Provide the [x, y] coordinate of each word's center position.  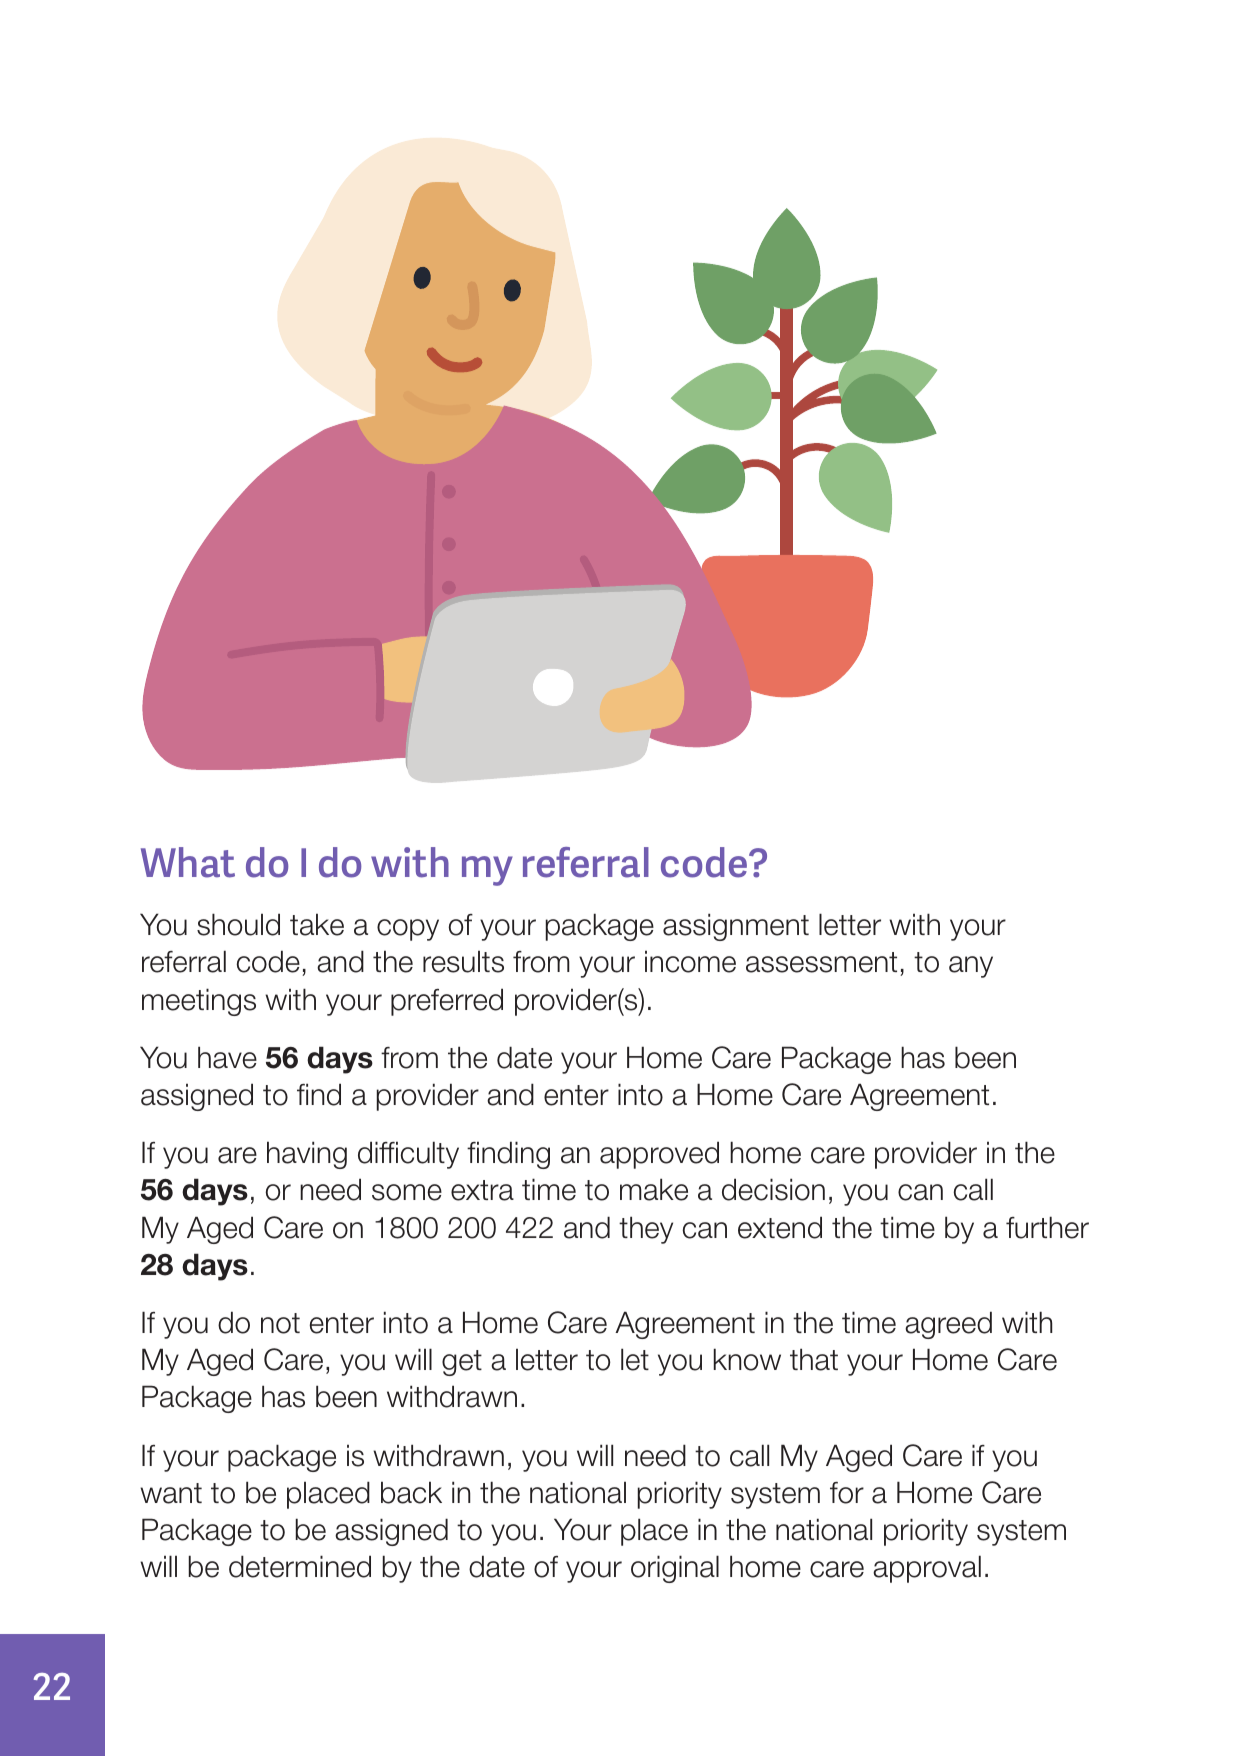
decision [773, 1189]
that [814, 1359]
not [280, 1323]
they [646, 1230]
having [307, 1155]
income [690, 961]
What [188, 862]
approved [659, 1155]
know [747, 1359]
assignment [736, 927]
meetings [199, 1002]
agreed [948, 1325]
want [171, 1493]
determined [300, 1566]
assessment [821, 962]
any [971, 967]
